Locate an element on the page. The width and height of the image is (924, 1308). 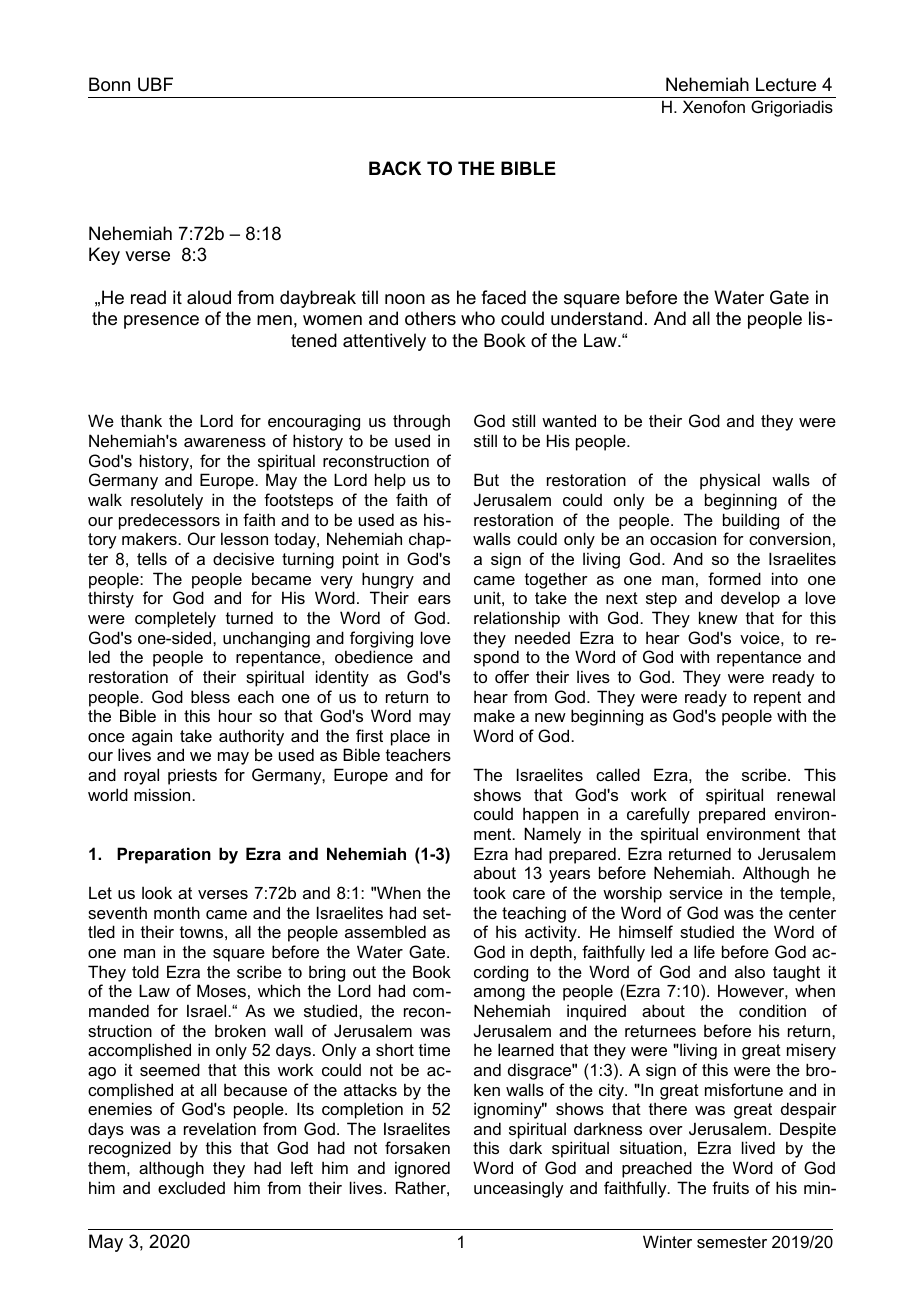
Preparation is located at coordinates (164, 855).
